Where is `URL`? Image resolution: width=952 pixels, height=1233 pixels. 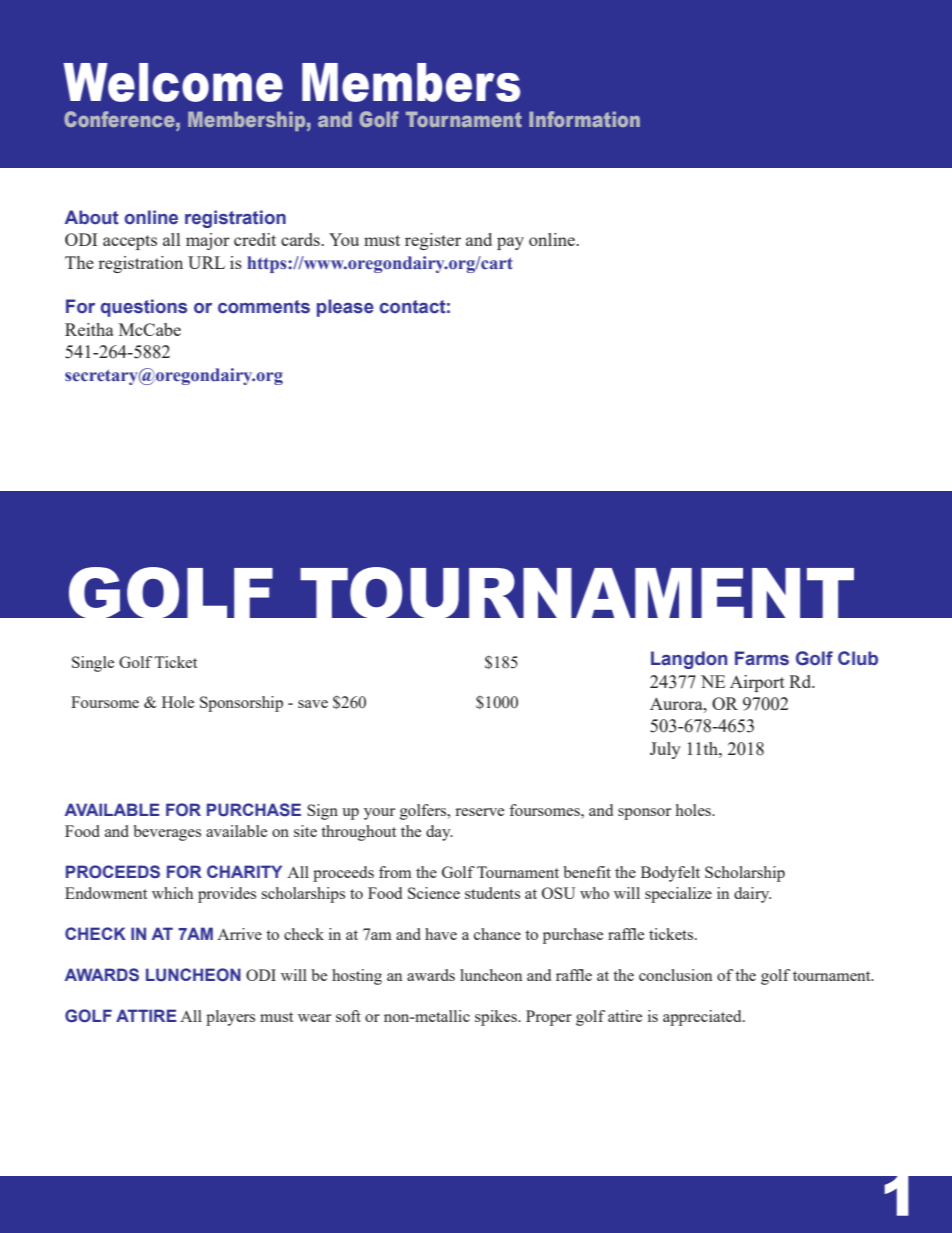 URL is located at coordinates (206, 262).
